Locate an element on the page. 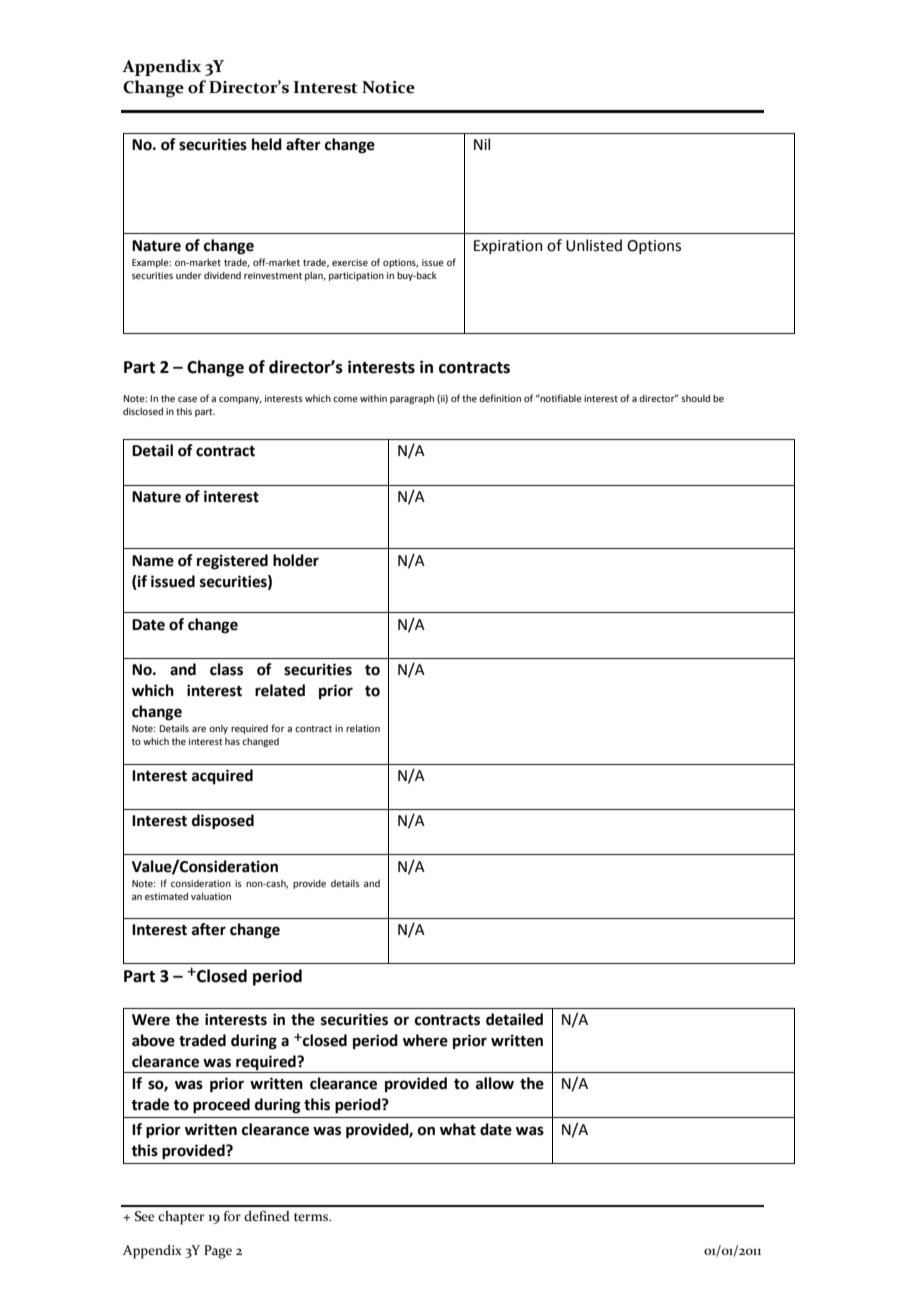 Image resolution: width=924 pixels, height=1307 pixels. held is located at coordinates (267, 144).
